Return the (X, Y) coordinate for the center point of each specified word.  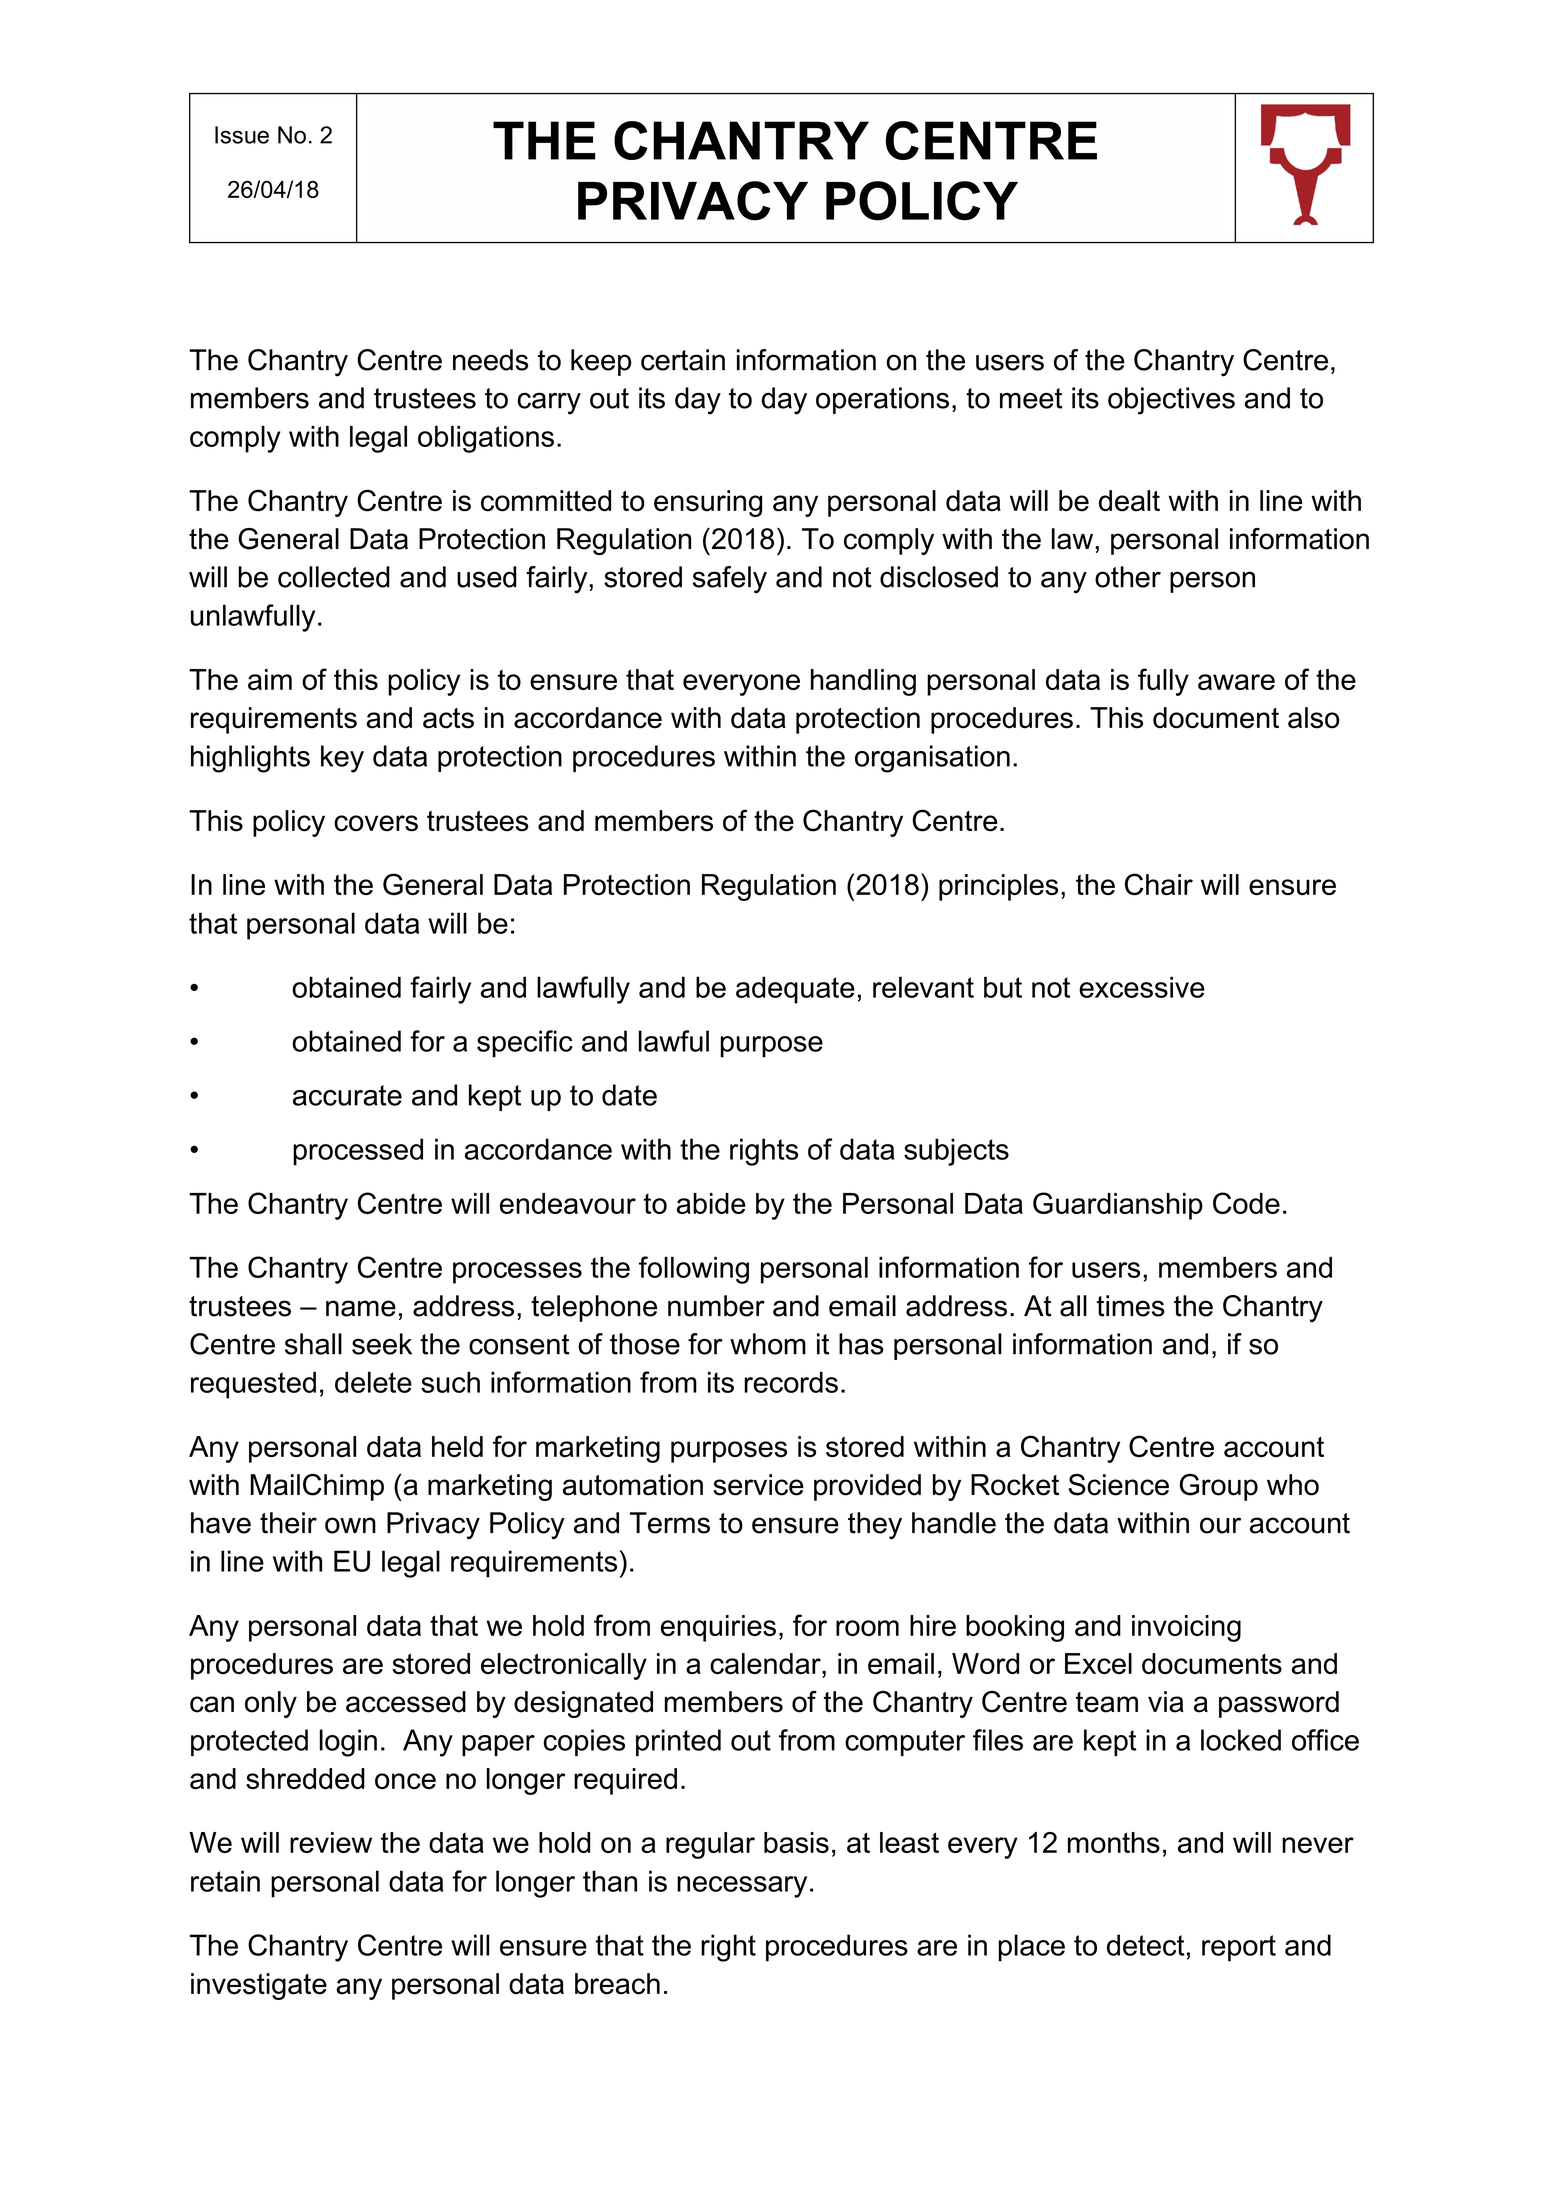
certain (683, 360)
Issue (242, 135)
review (331, 1842)
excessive (1142, 987)
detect (1146, 1945)
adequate (795, 990)
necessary (742, 1887)
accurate (347, 1095)
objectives (1171, 401)
